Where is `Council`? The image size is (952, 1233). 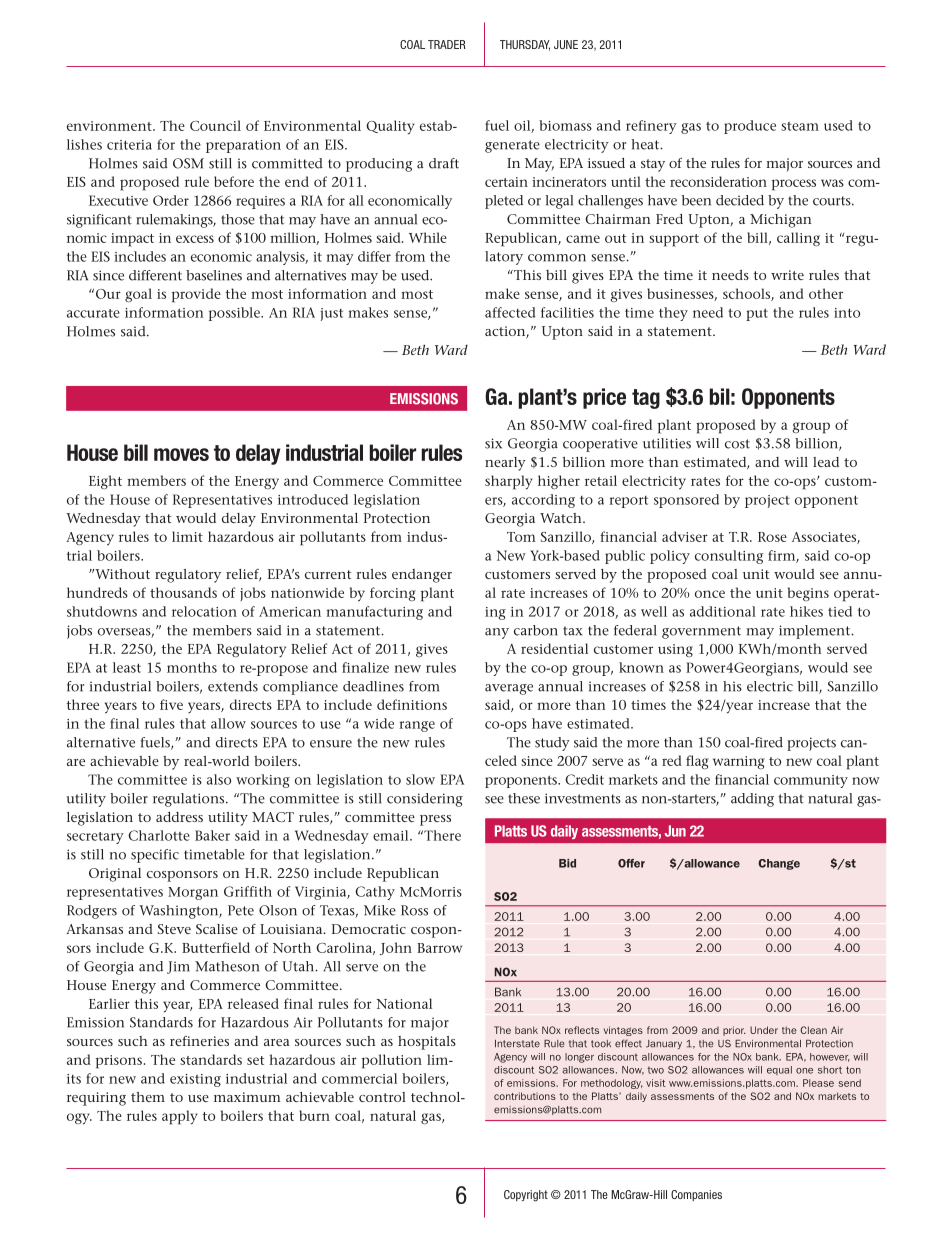 Council is located at coordinates (215, 125).
